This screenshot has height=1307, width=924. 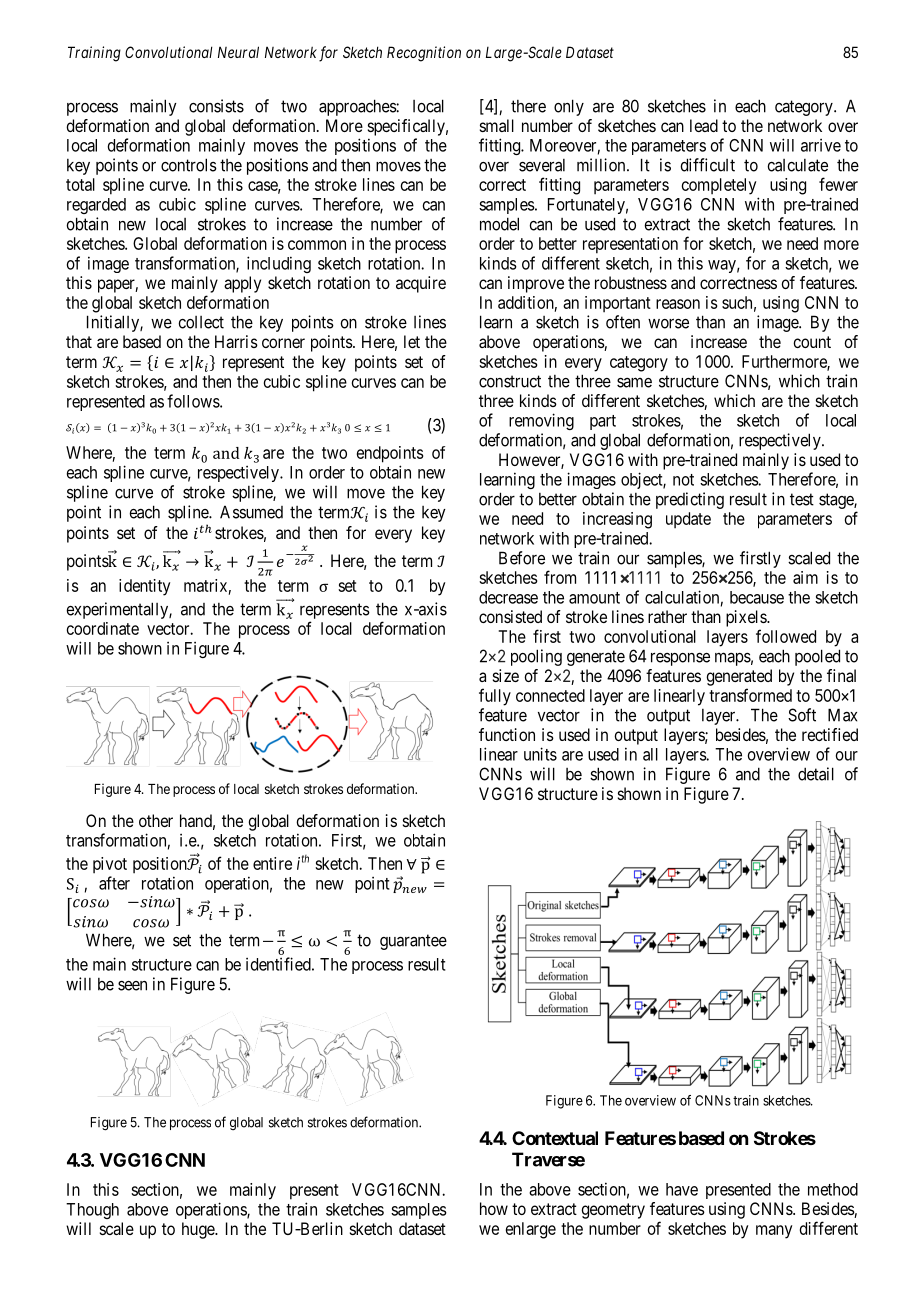 What do you see at coordinates (510, 616) in the screenshot?
I see `consisted` at bounding box center [510, 616].
